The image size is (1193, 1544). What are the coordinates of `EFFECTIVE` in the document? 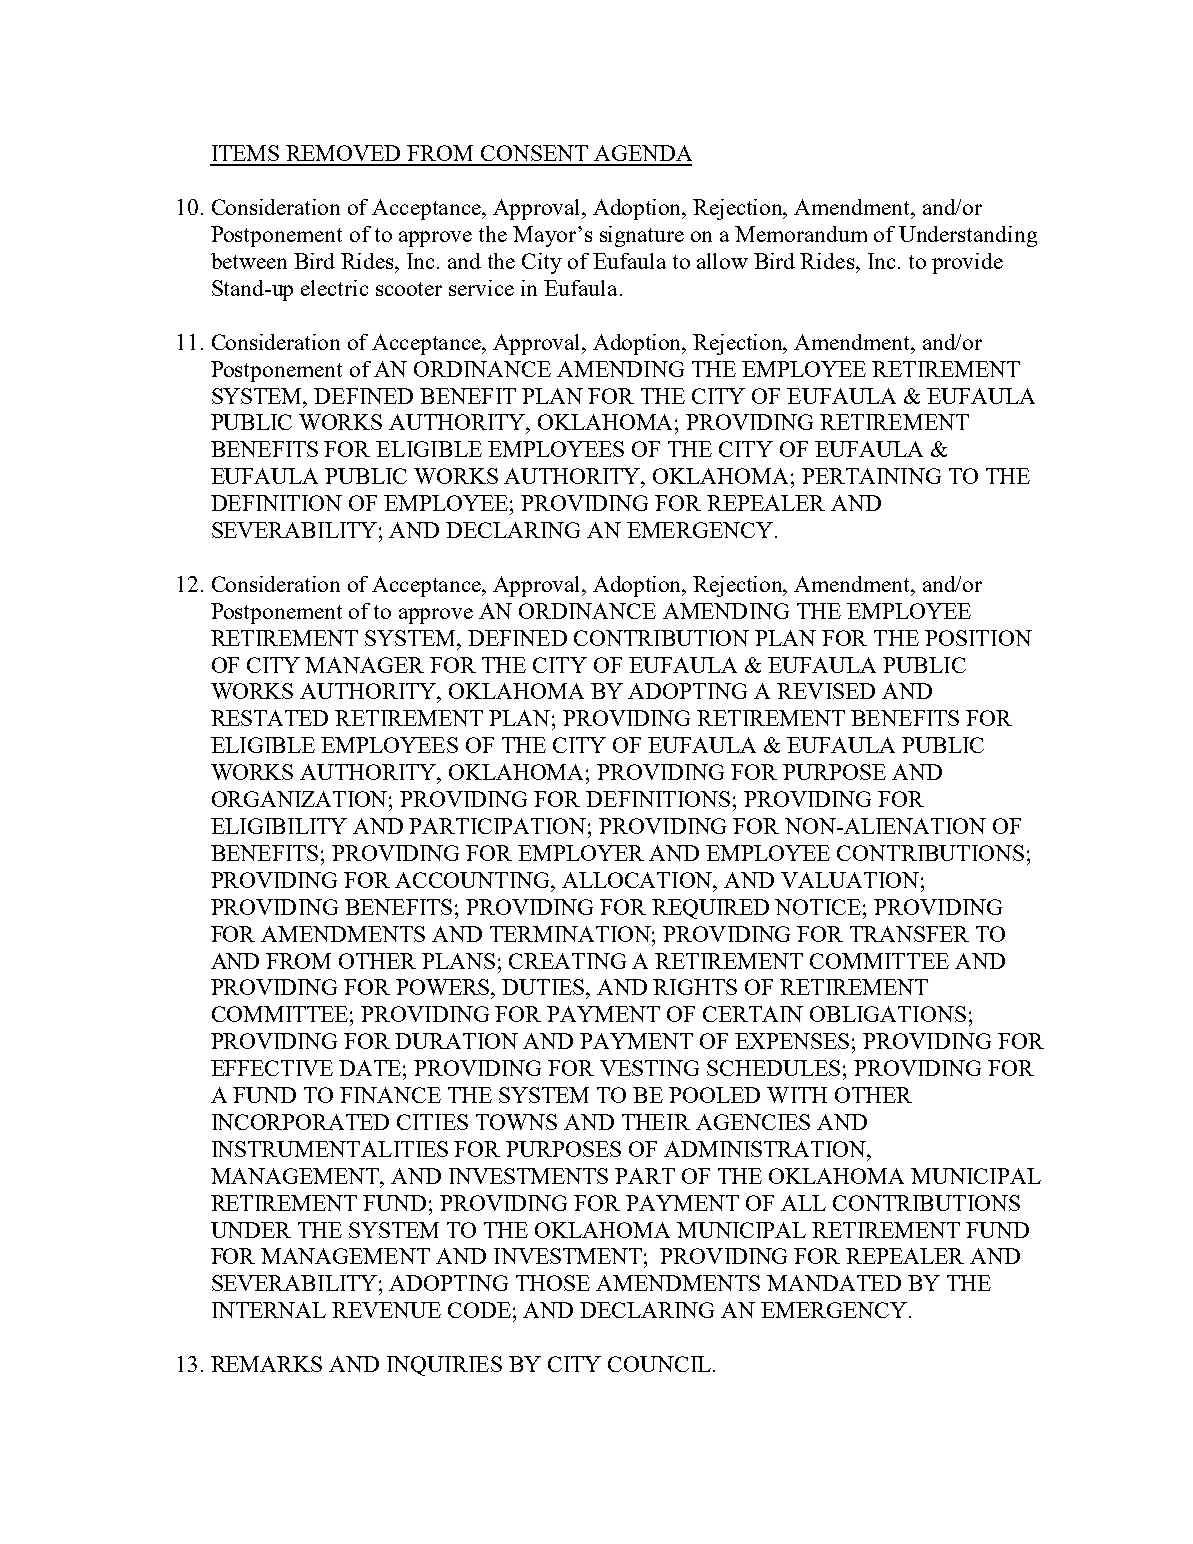 It's located at (272, 1068).
